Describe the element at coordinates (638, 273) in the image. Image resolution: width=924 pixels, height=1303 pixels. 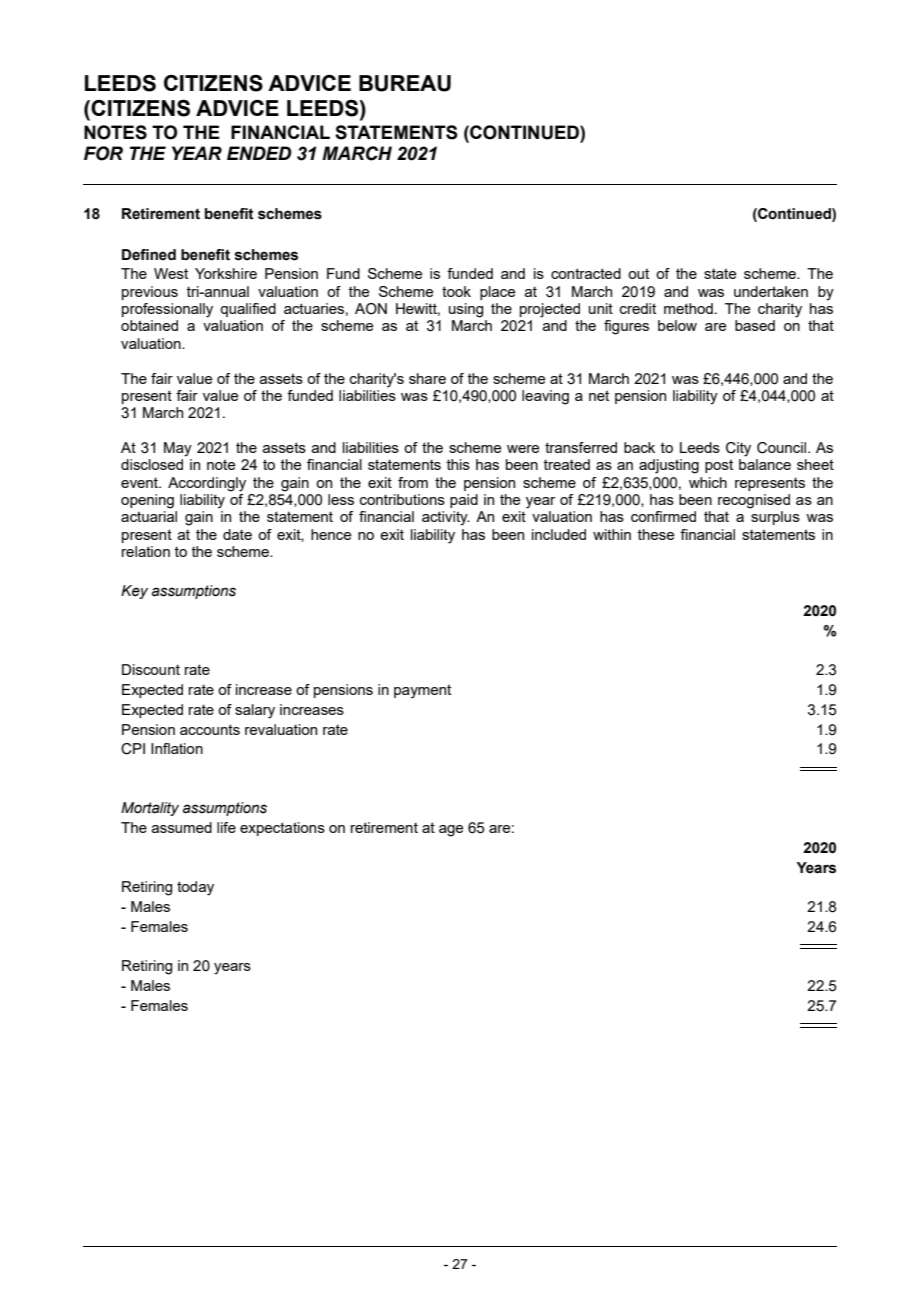
I see `out` at that location.
